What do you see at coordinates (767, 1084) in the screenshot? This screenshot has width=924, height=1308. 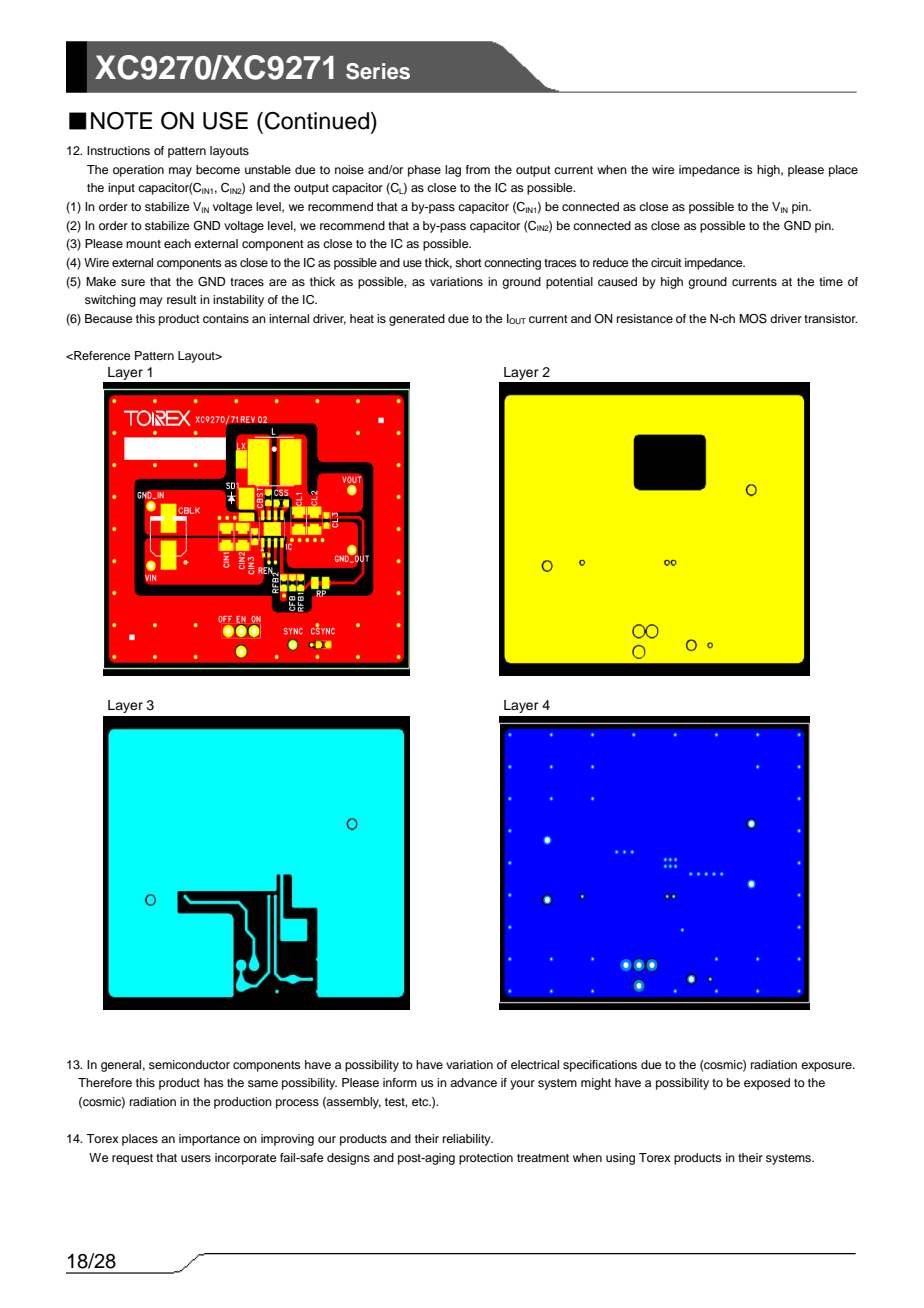 I see `exposed` at bounding box center [767, 1084].
